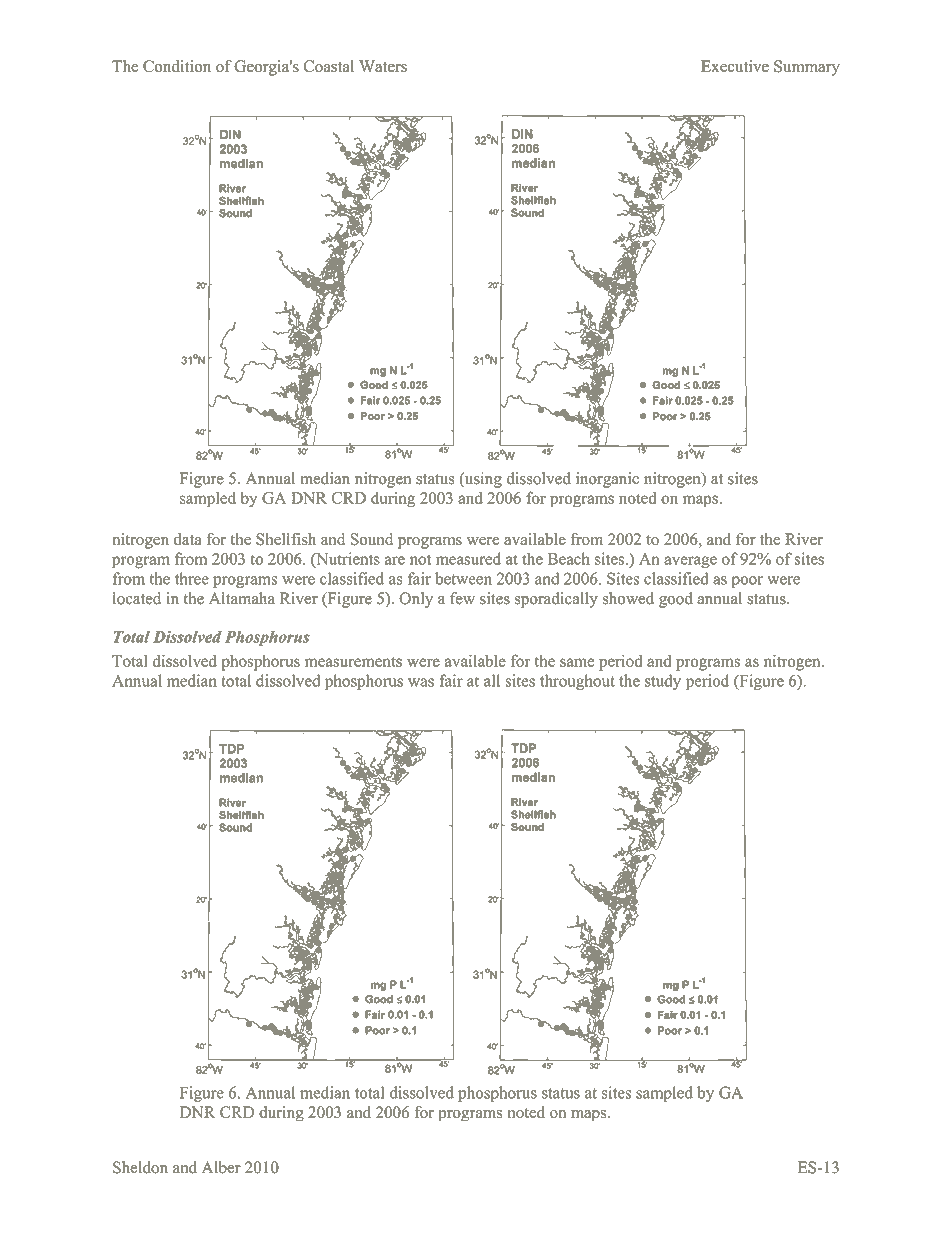  What do you see at coordinates (747, 582) in the page?
I see `poor` at bounding box center [747, 582].
